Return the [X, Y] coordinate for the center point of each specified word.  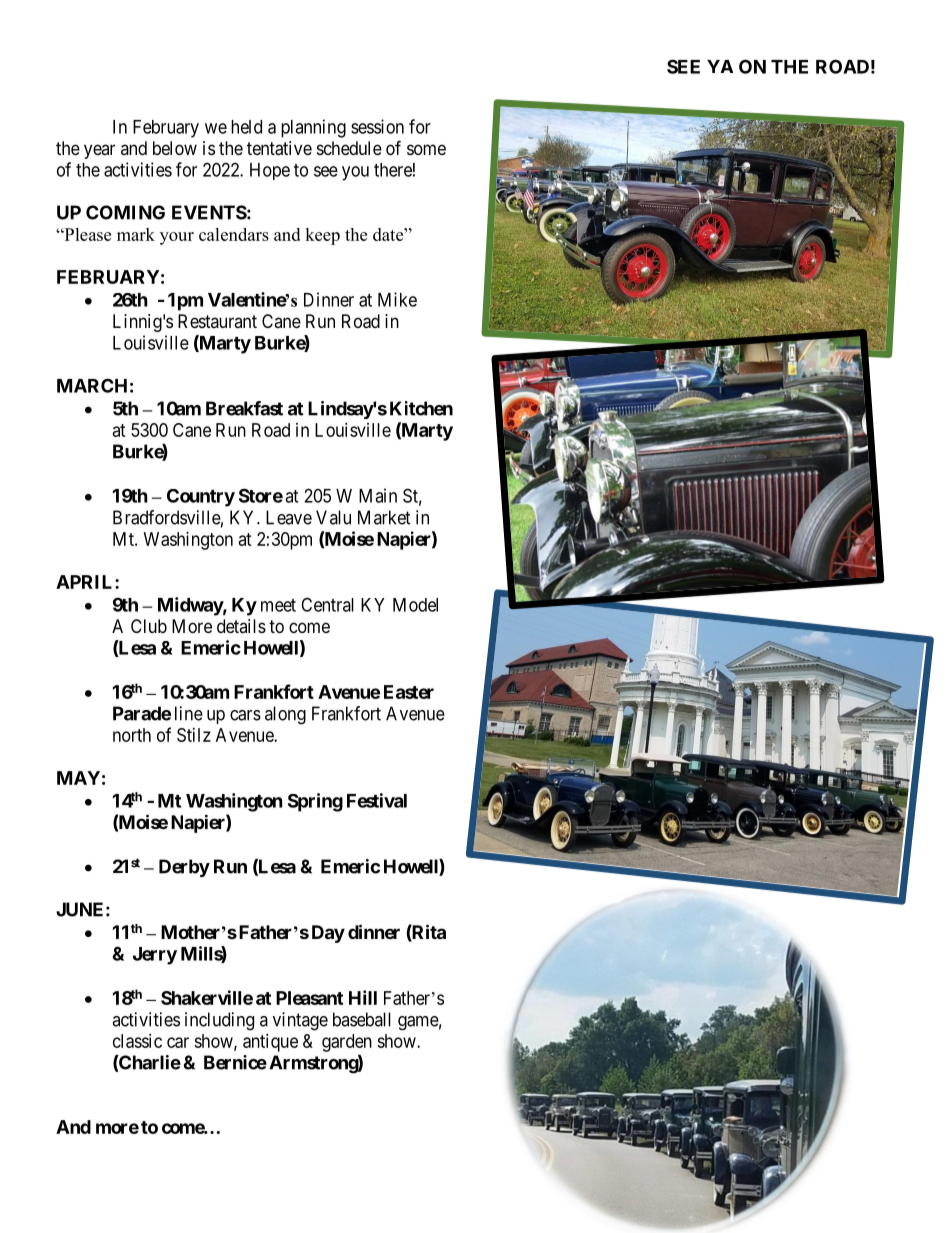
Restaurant [217, 321]
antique [270, 1043]
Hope [270, 171]
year [99, 151]
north [132, 735]
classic [137, 1041]
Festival [377, 800]
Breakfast [244, 408]
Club [149, 626]
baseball [362, 1019]
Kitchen [421, 408]
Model [415, 605]
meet [278, 605]
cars [245, 715]
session [377, 126]
